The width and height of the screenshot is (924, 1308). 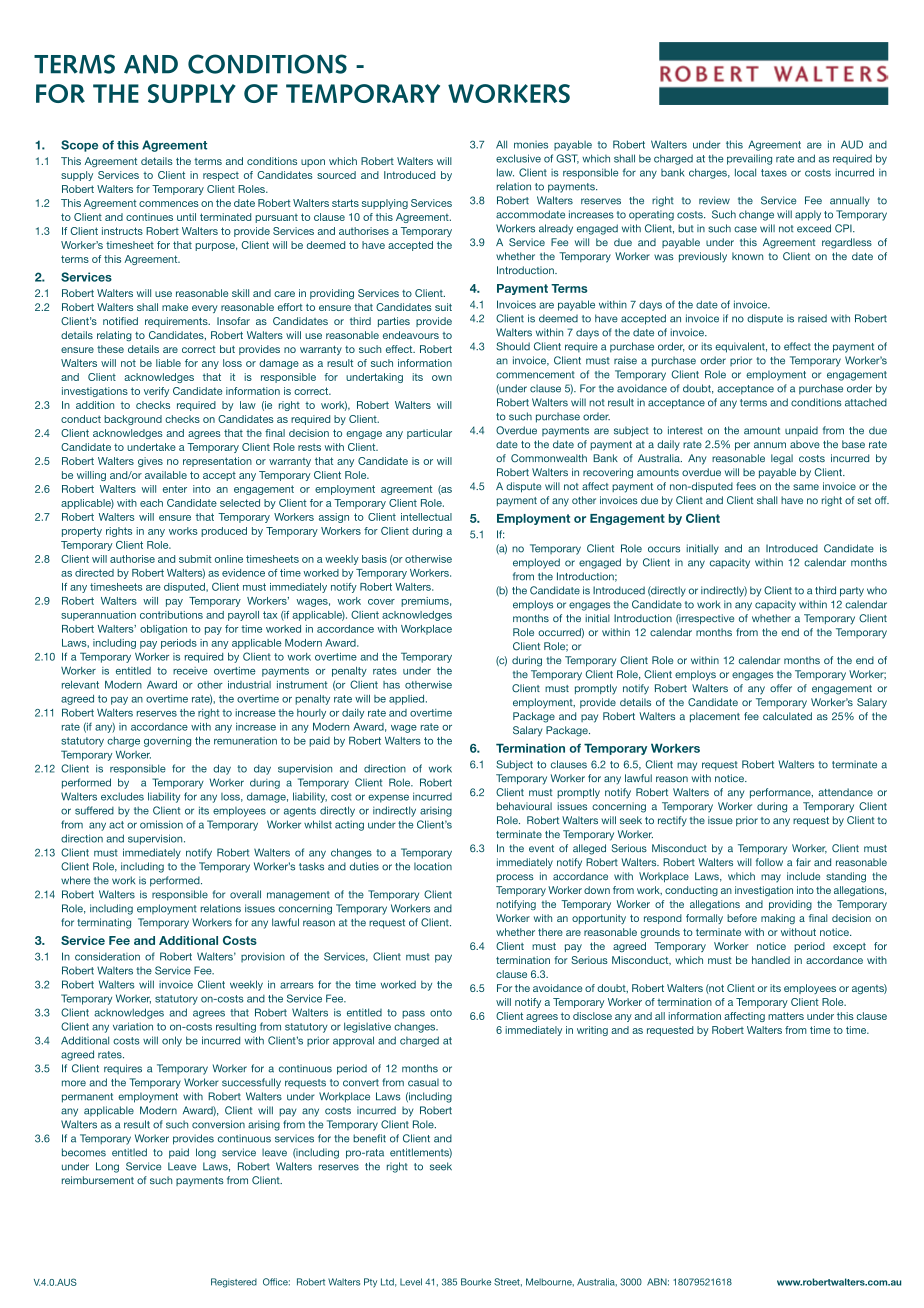 What do you see at coordinates (770, 445) in the screenshot?
I see `annum` at bounding box center [770, 445].
